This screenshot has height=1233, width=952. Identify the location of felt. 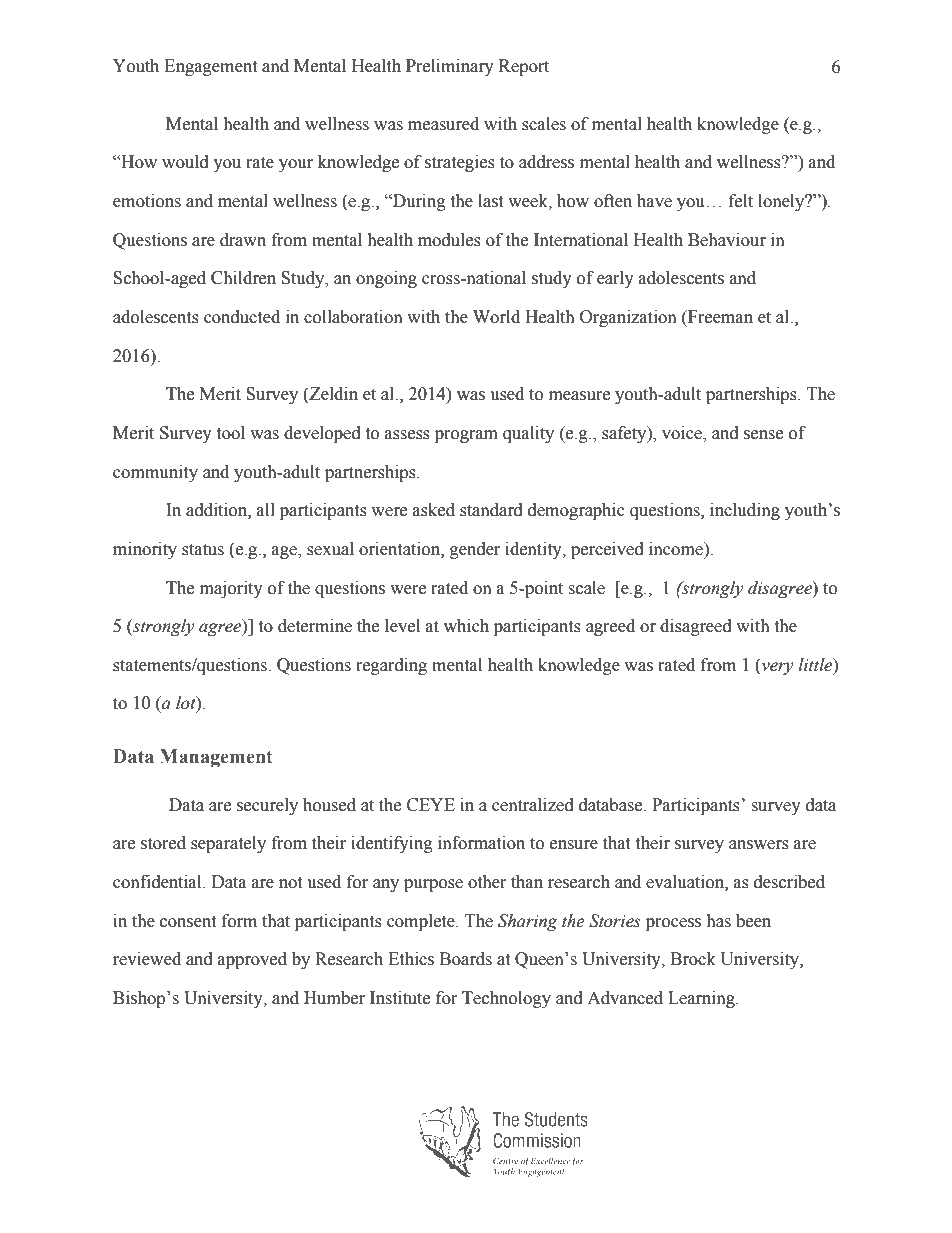
(741, 201).
